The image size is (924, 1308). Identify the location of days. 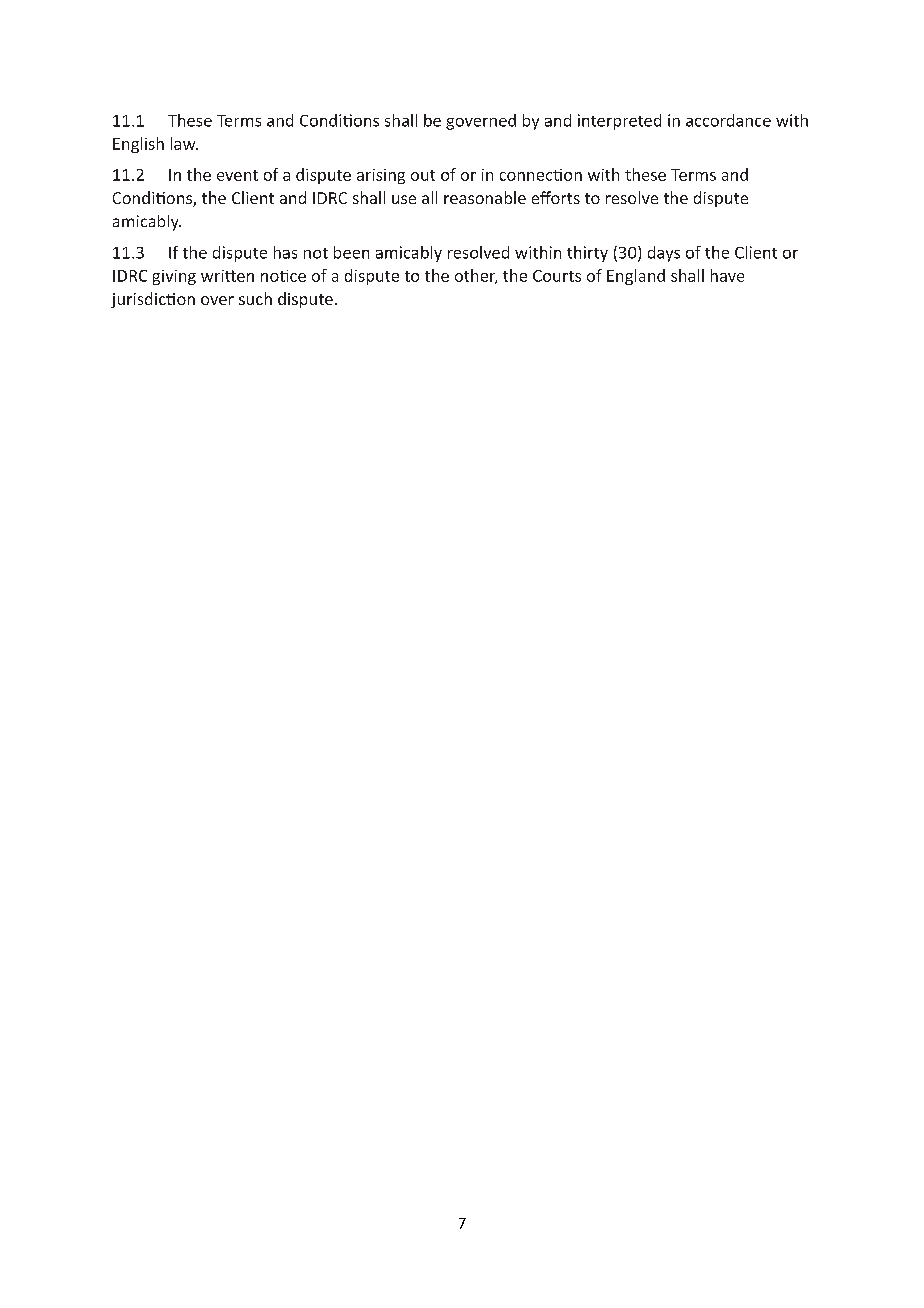
(664, 254).
